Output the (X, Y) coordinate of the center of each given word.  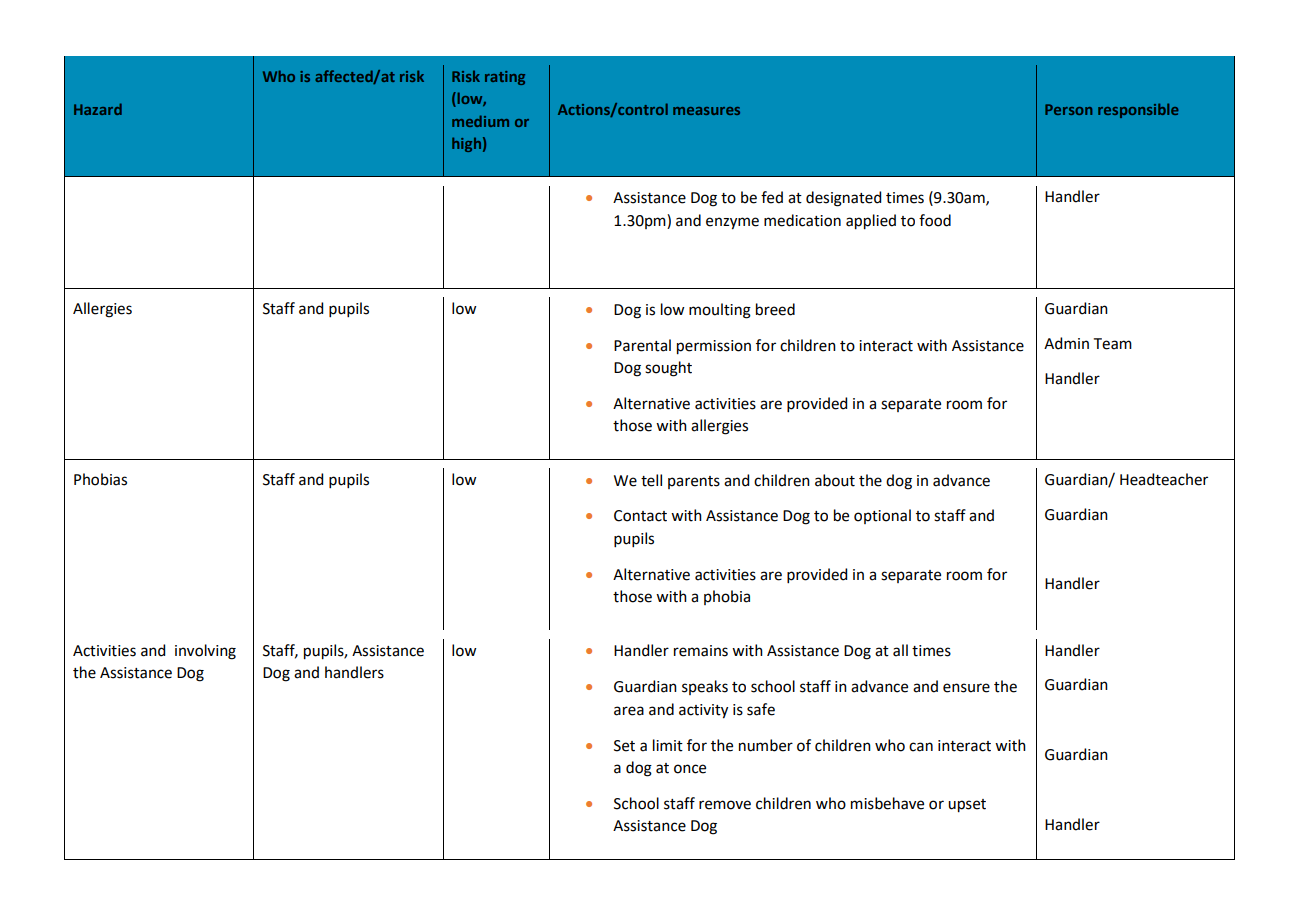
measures (706, 111)
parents (694, 482)
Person (1068, 109)
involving (205, 652)
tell (651, 480)
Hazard (98, 109)
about (835, 480)
